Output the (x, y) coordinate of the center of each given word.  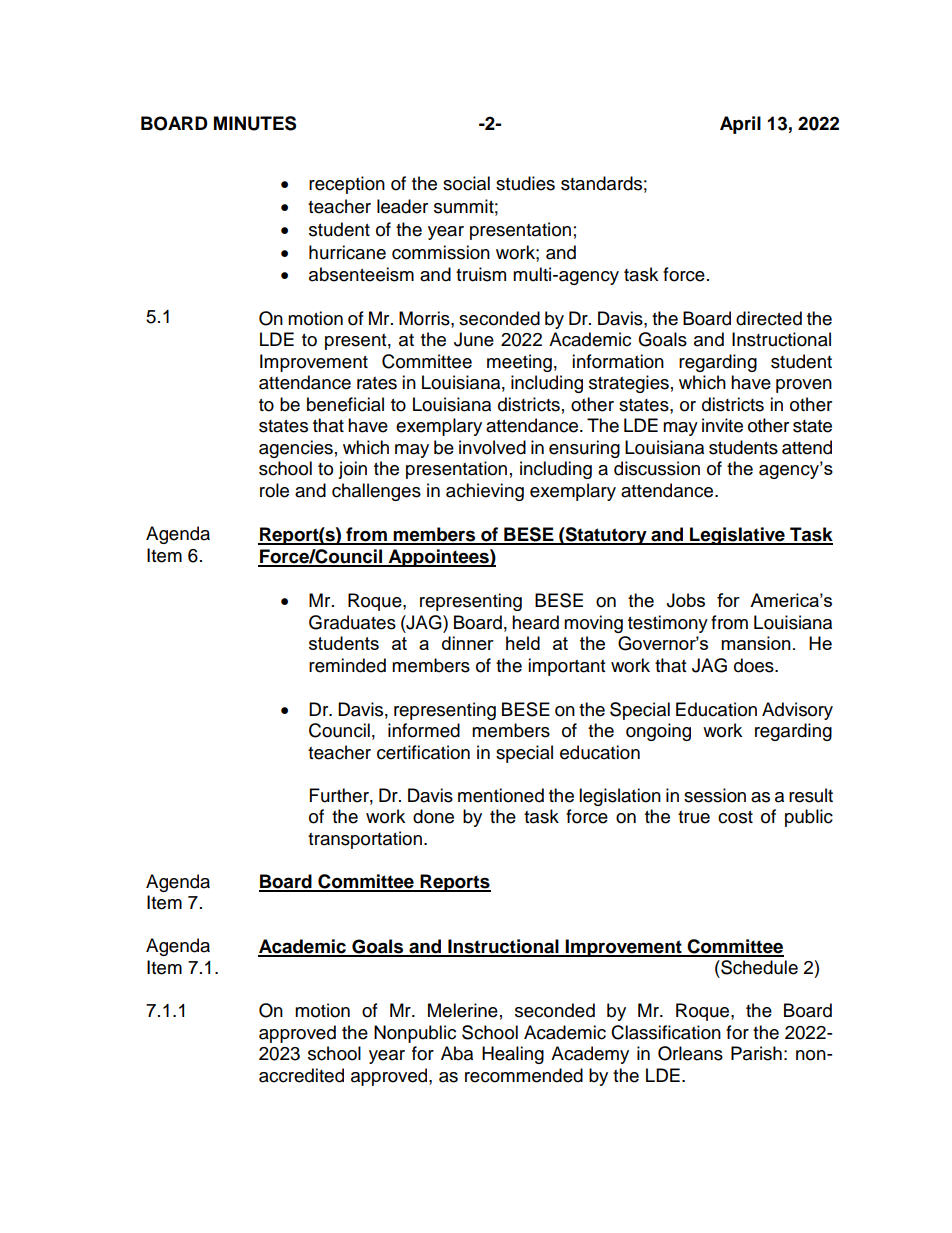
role (274, 490)
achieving (485, 492)
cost (735, 817)
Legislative (737, 536)
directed (769, 318)
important (566, 667)
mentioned (501, 795)
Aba (457, 1053)
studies (525, 183)
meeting (519, 363)
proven (804, 386)
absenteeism (361, 274)
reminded (347, 665)
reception (347, 185)
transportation (365, 840)
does (755, 665)
